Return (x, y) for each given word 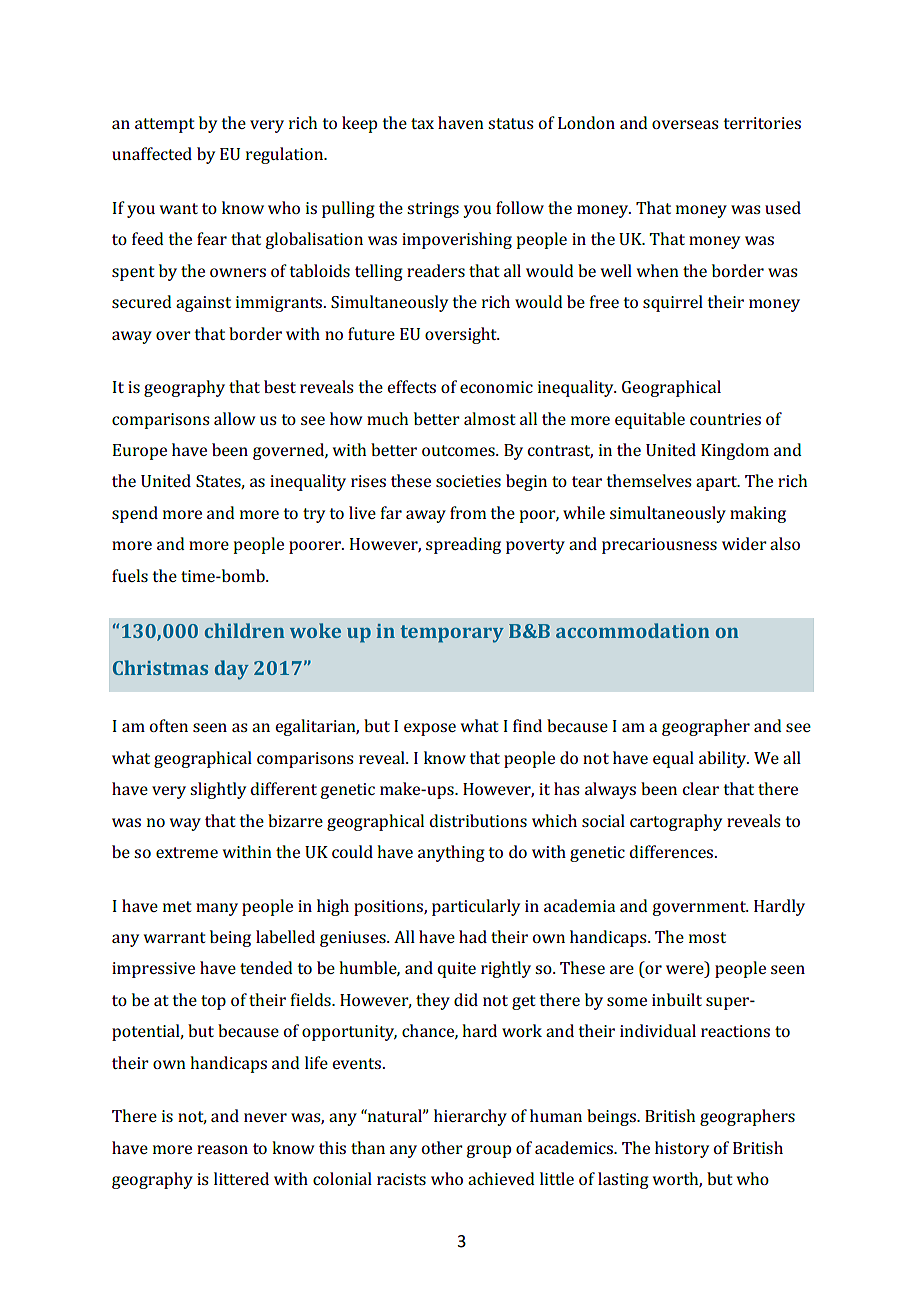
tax (422, 123)
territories (762, 123)
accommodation (632, 630)
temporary (452, 634)
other (442, 1147)
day (232, 670)
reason (222, 1149)
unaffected (152, 153)
